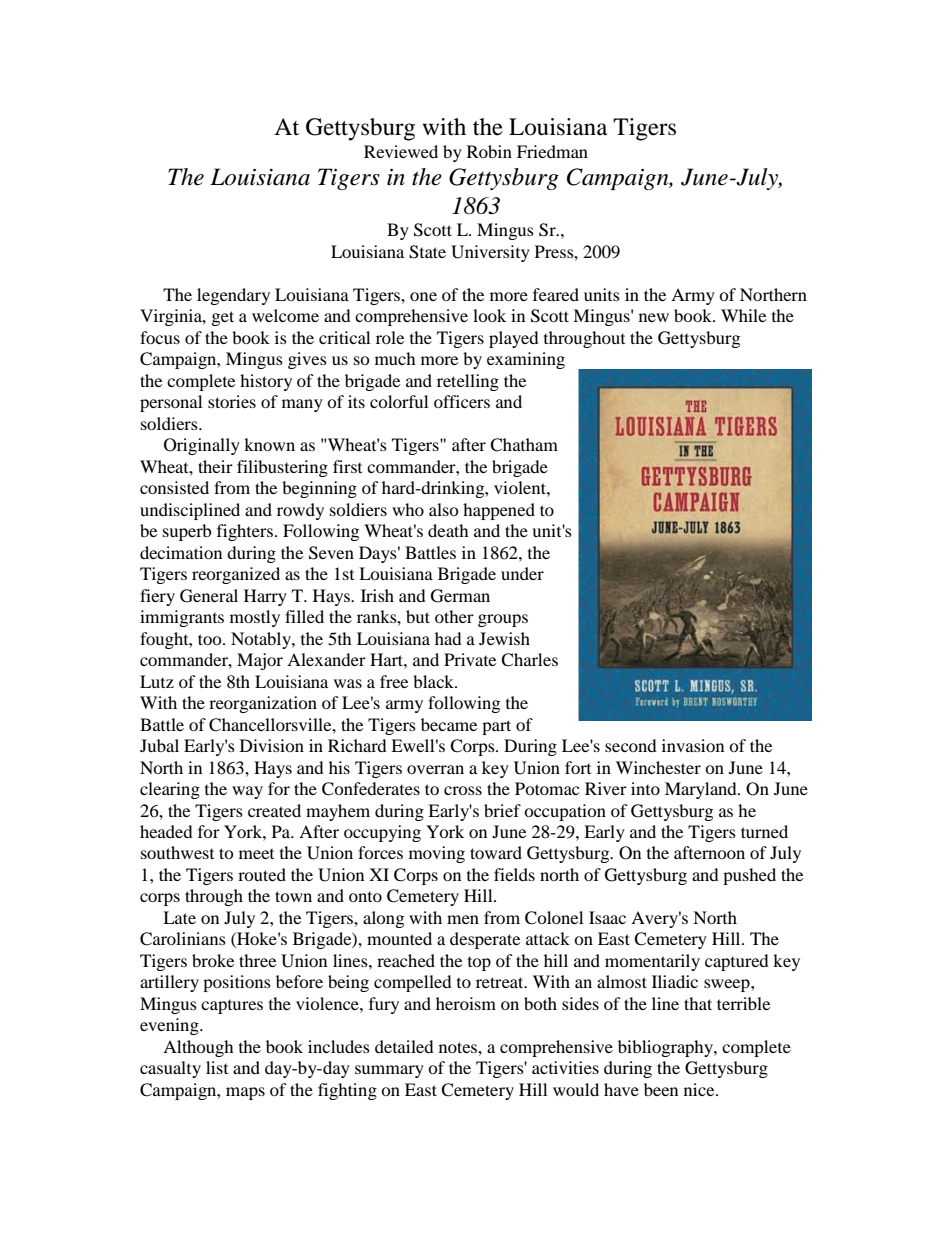 This screenshot has height=1233, width=952. I want to click on overran, so click(435, 769).
